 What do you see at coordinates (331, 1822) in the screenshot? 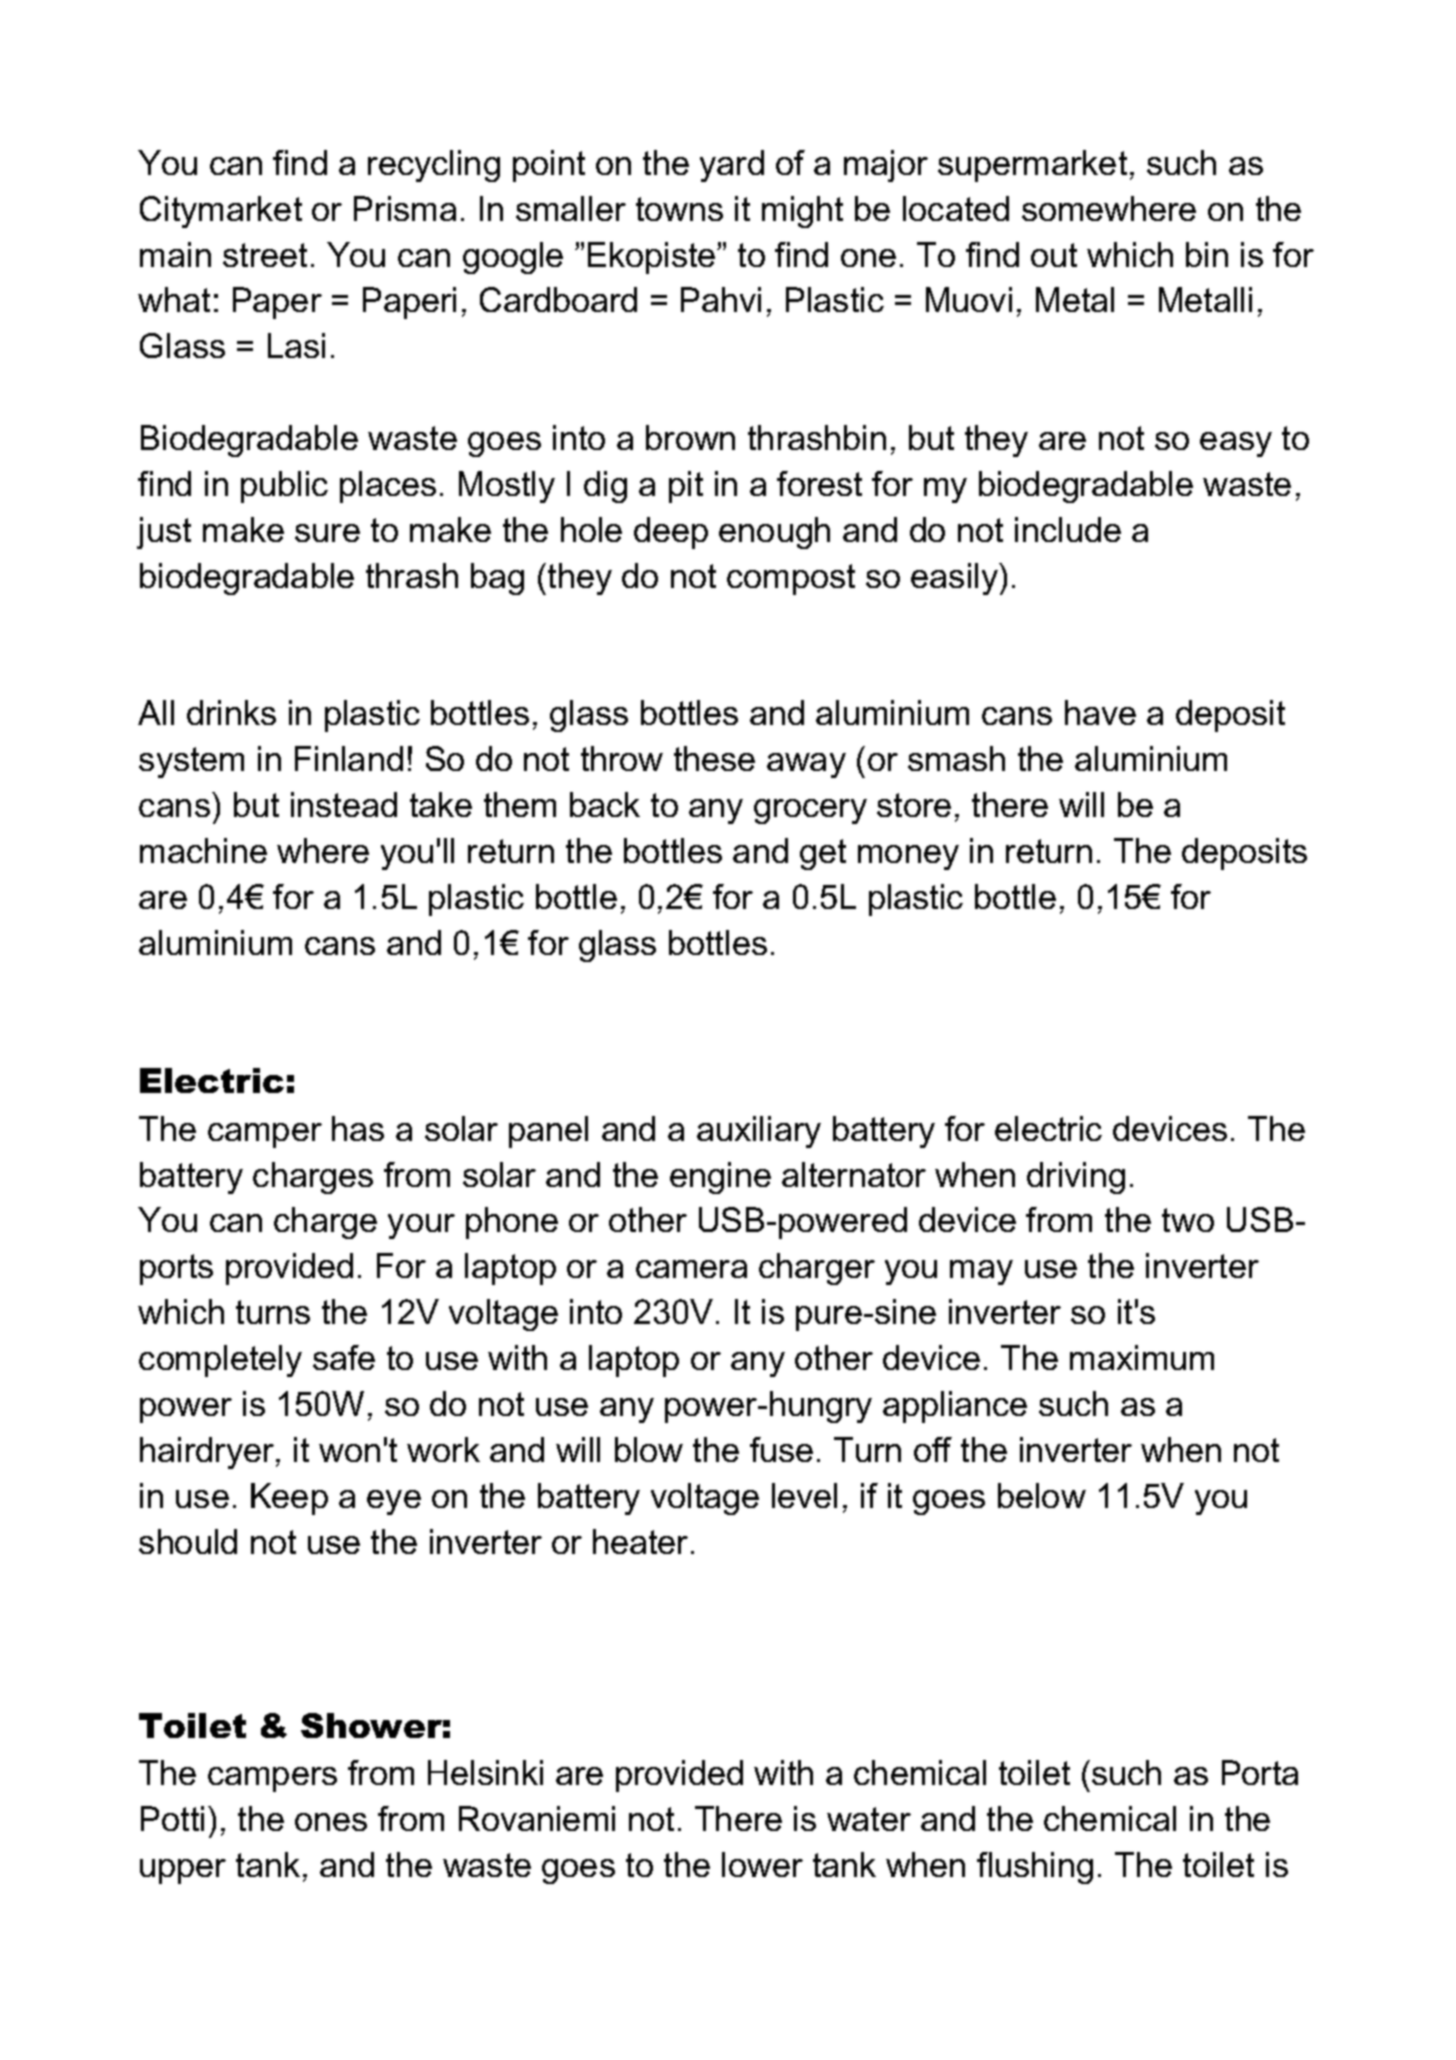
I see `ones` at bounding box center [331, 1822].
